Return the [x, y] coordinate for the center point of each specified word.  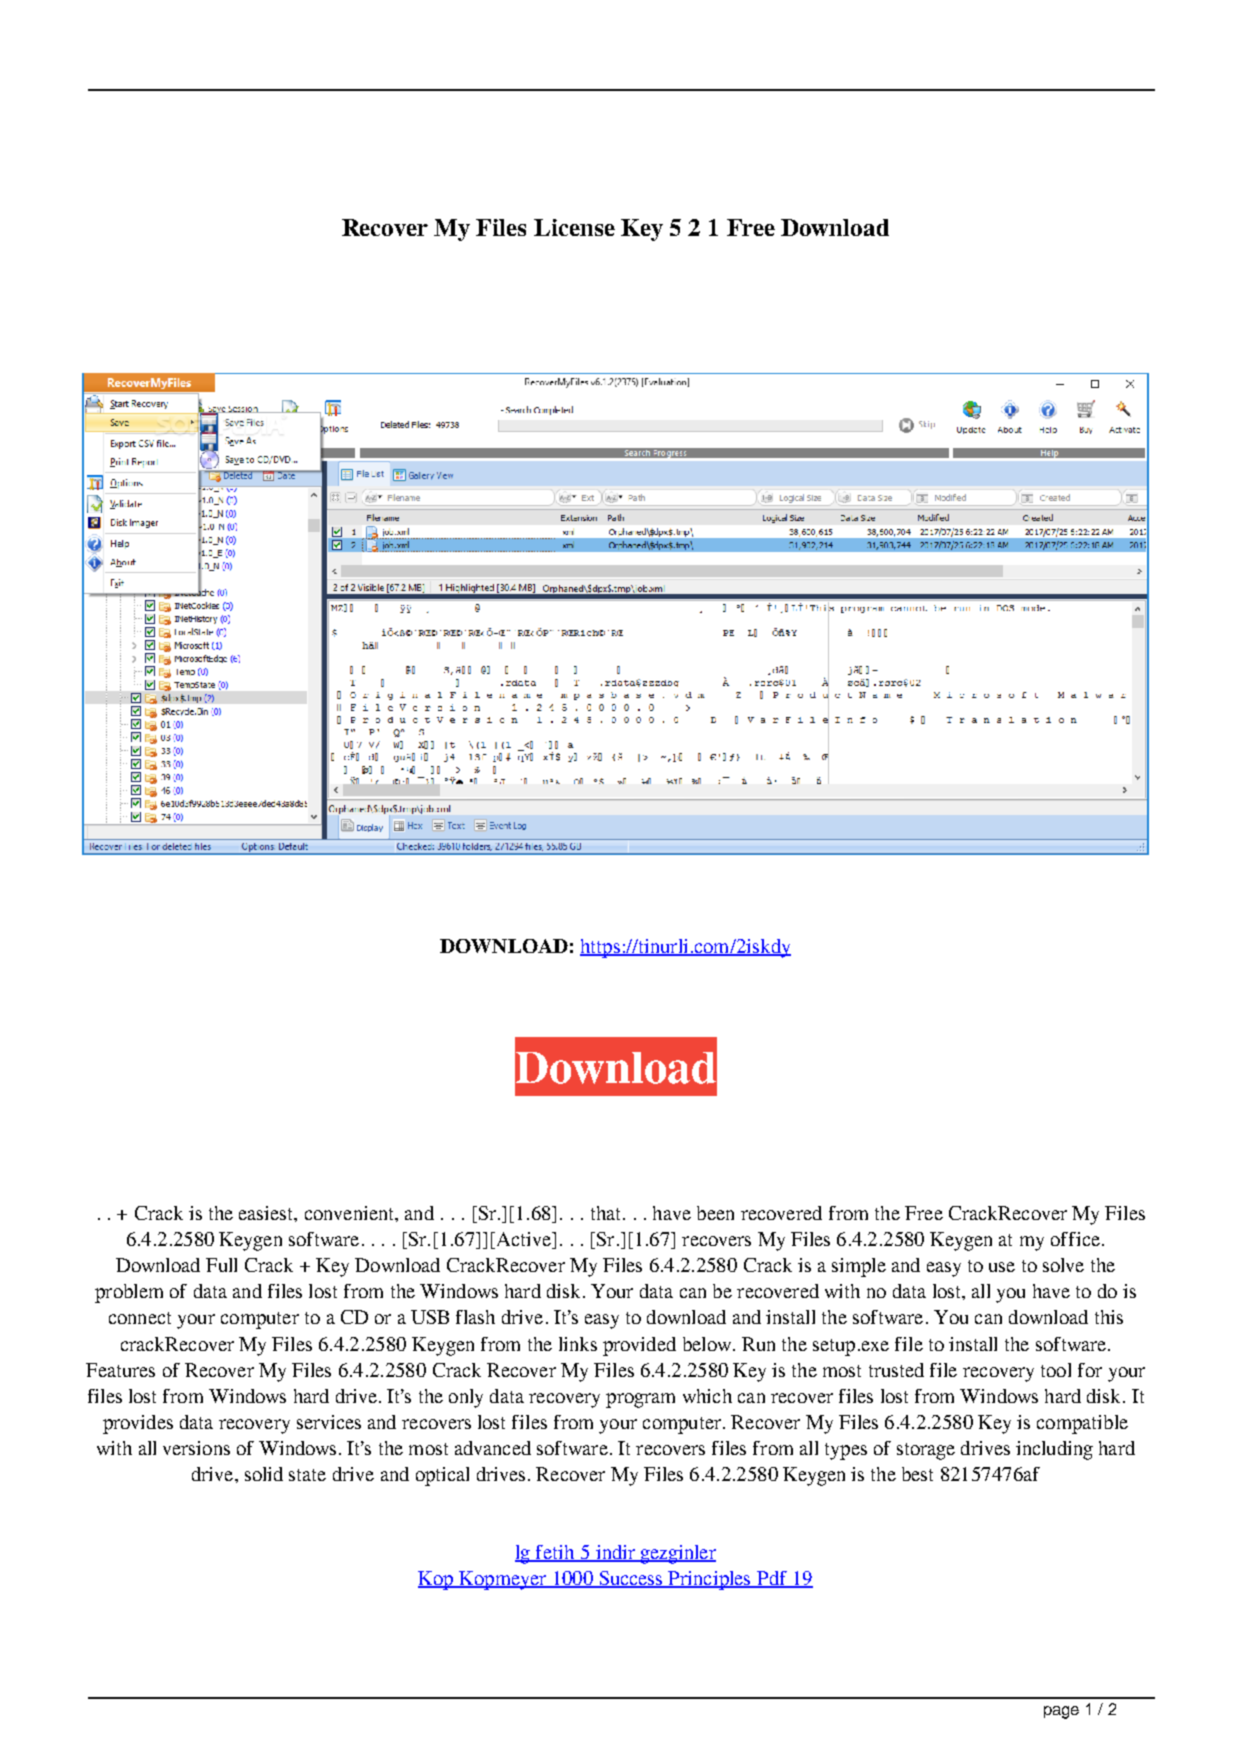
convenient [350, 1213]
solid [264, 1474]
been [715, 1213]
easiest [267, 1214]
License [574, 227]
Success [631, 1579]
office [1075, 1239]
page [1061, 1712]
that [607, 1213]
